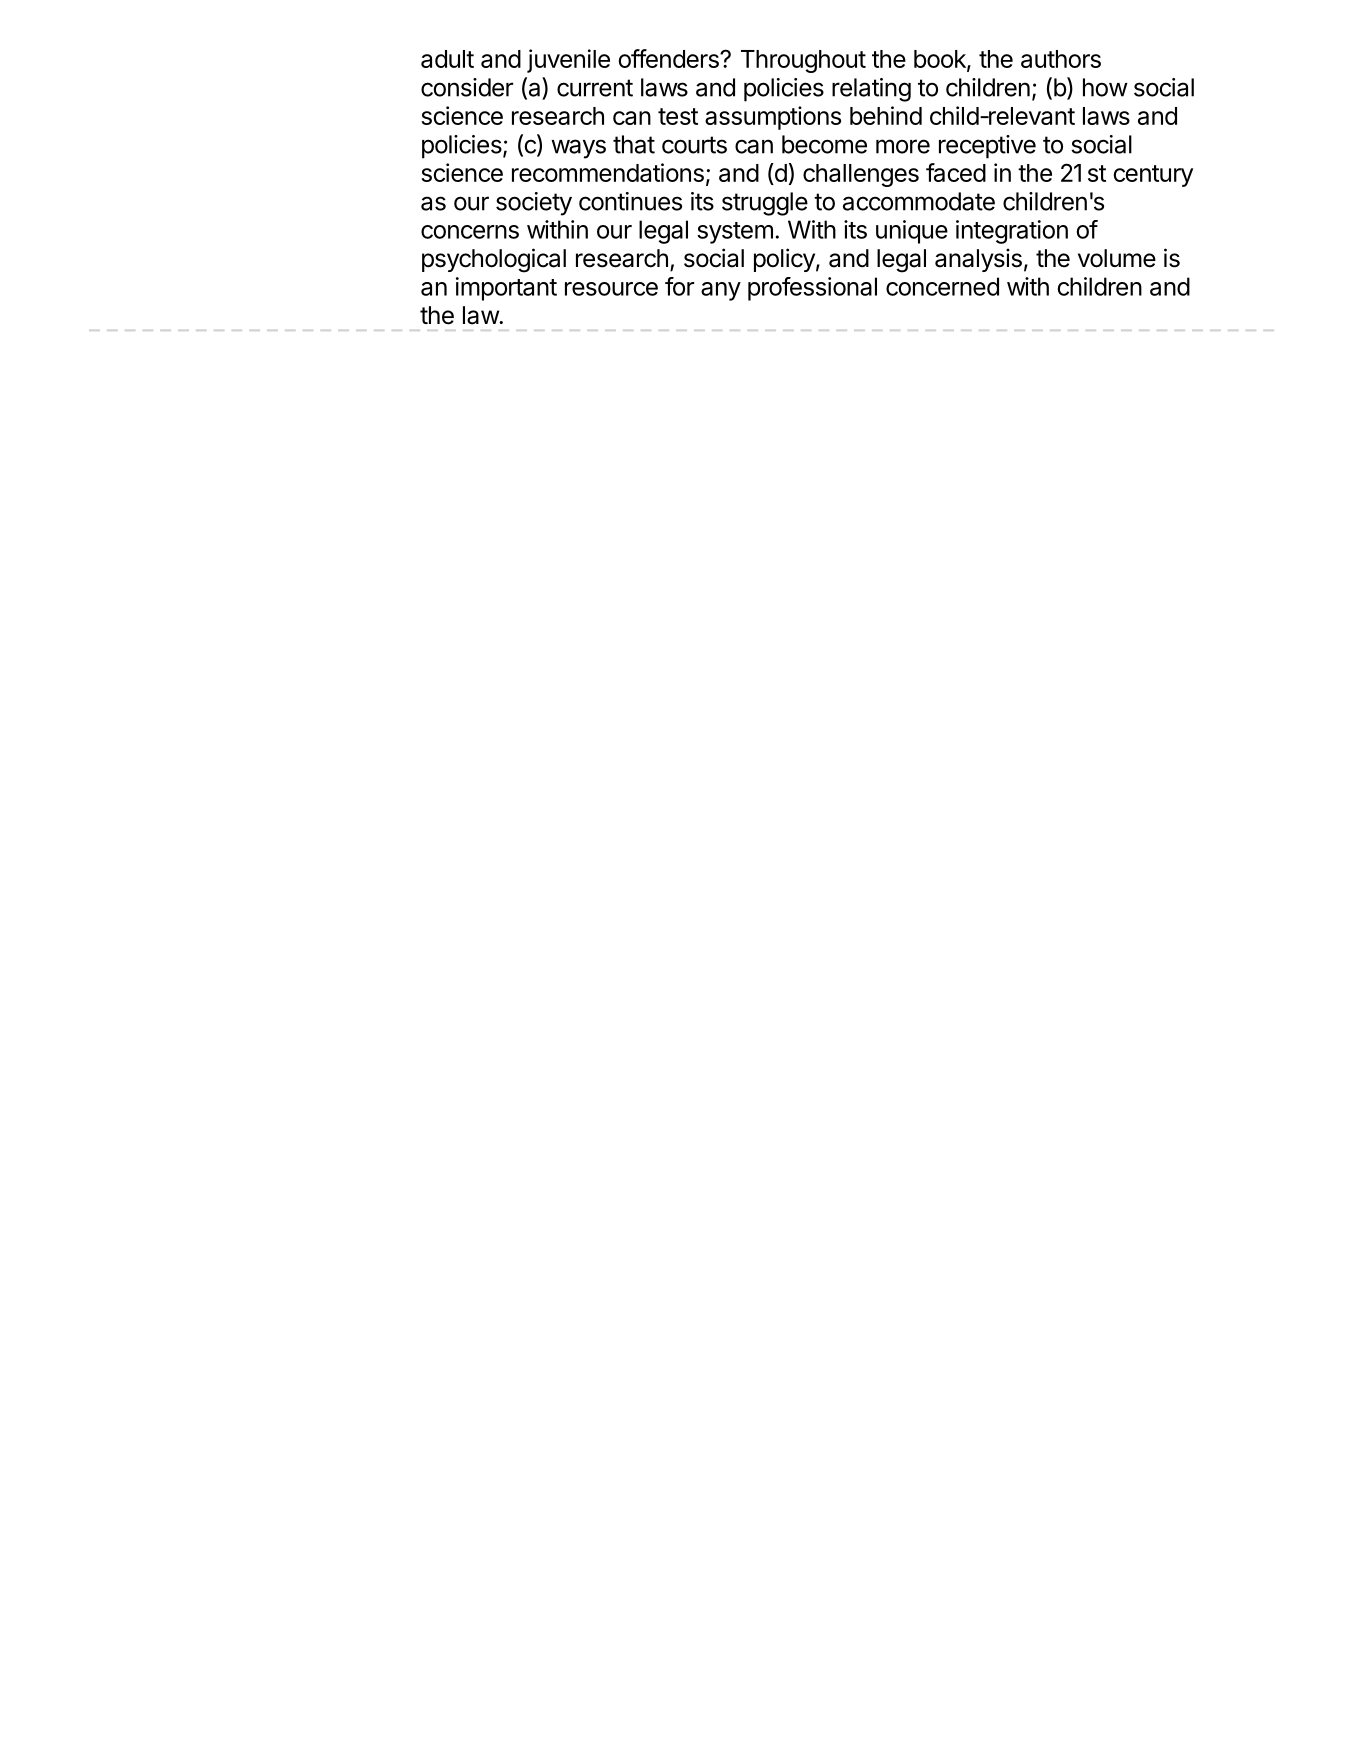 This page has width=1361, height=1762. Describe the element at coordinates (1061, 59) in the page. I see `authors` at that location.
